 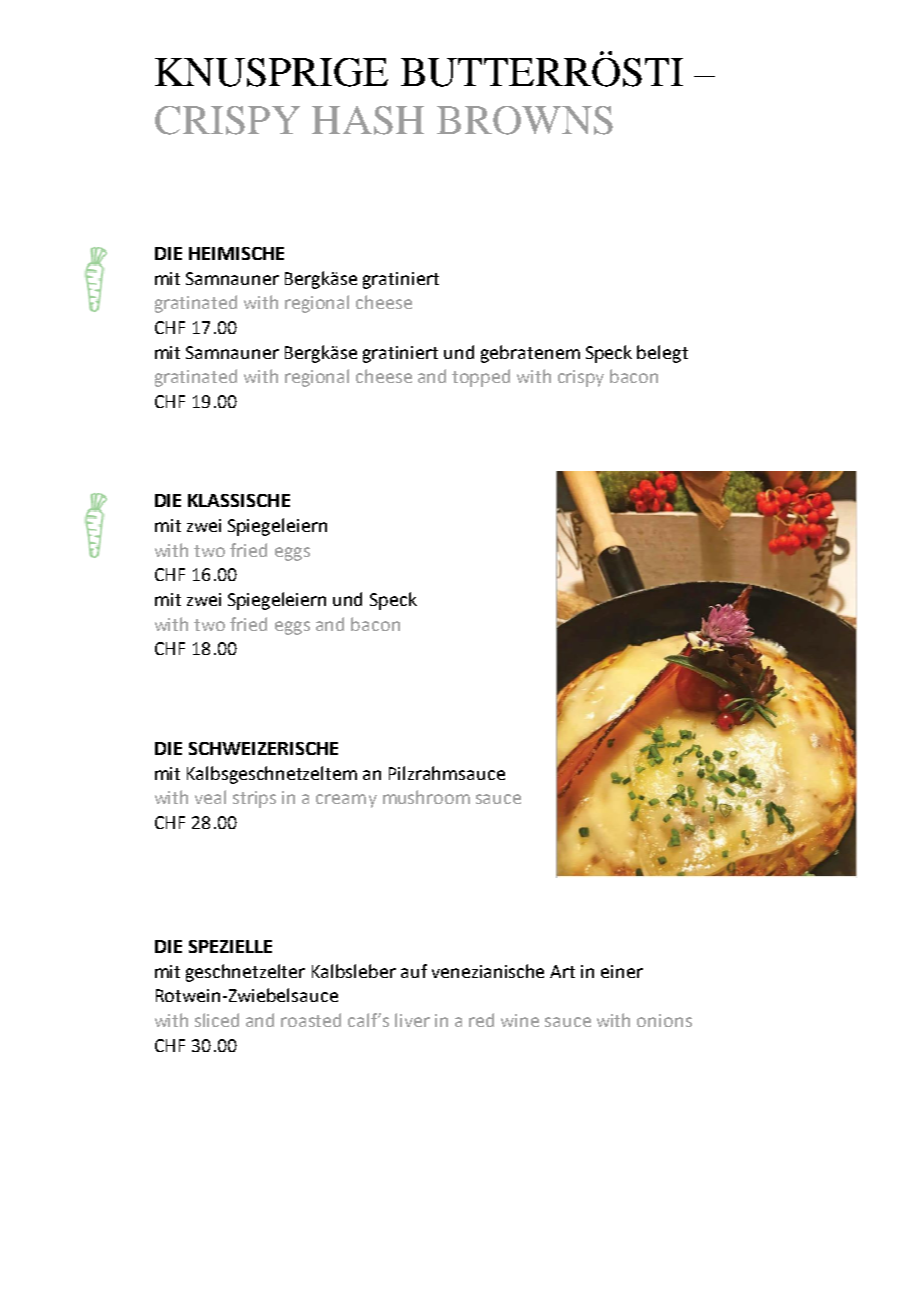 What do you see at coordinates (562, 971) in the screenshot?
I see `Art` at bounding box center [562, 971].
